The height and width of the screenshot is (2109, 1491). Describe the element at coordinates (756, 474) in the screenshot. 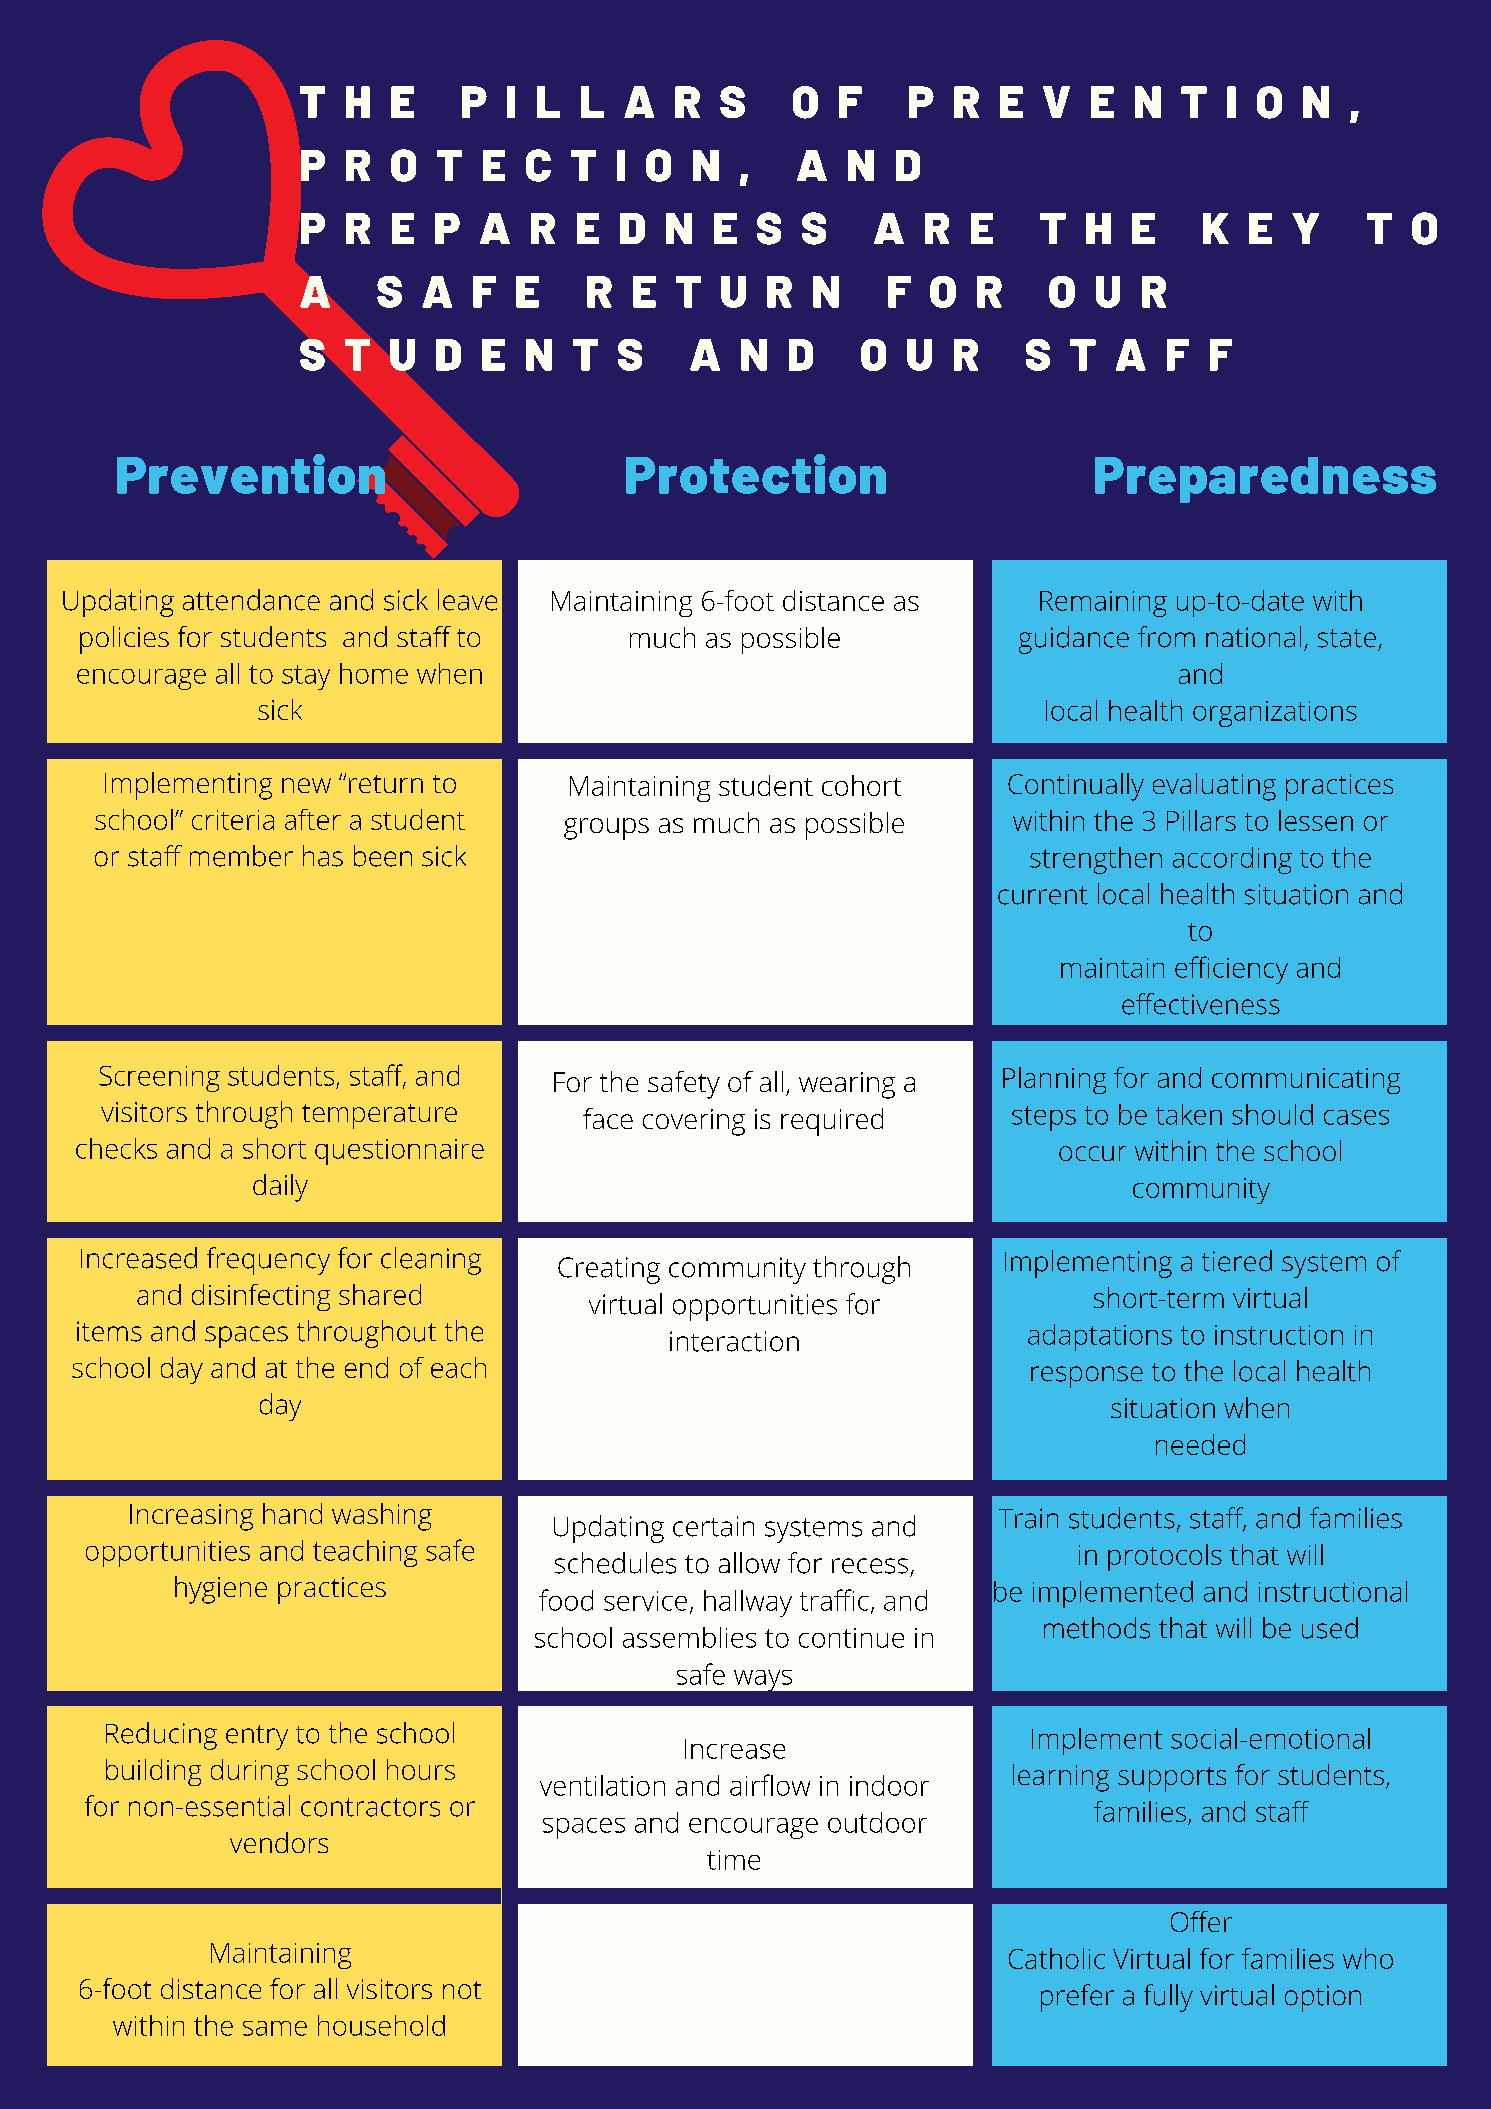

I see `Protection` at that location.
